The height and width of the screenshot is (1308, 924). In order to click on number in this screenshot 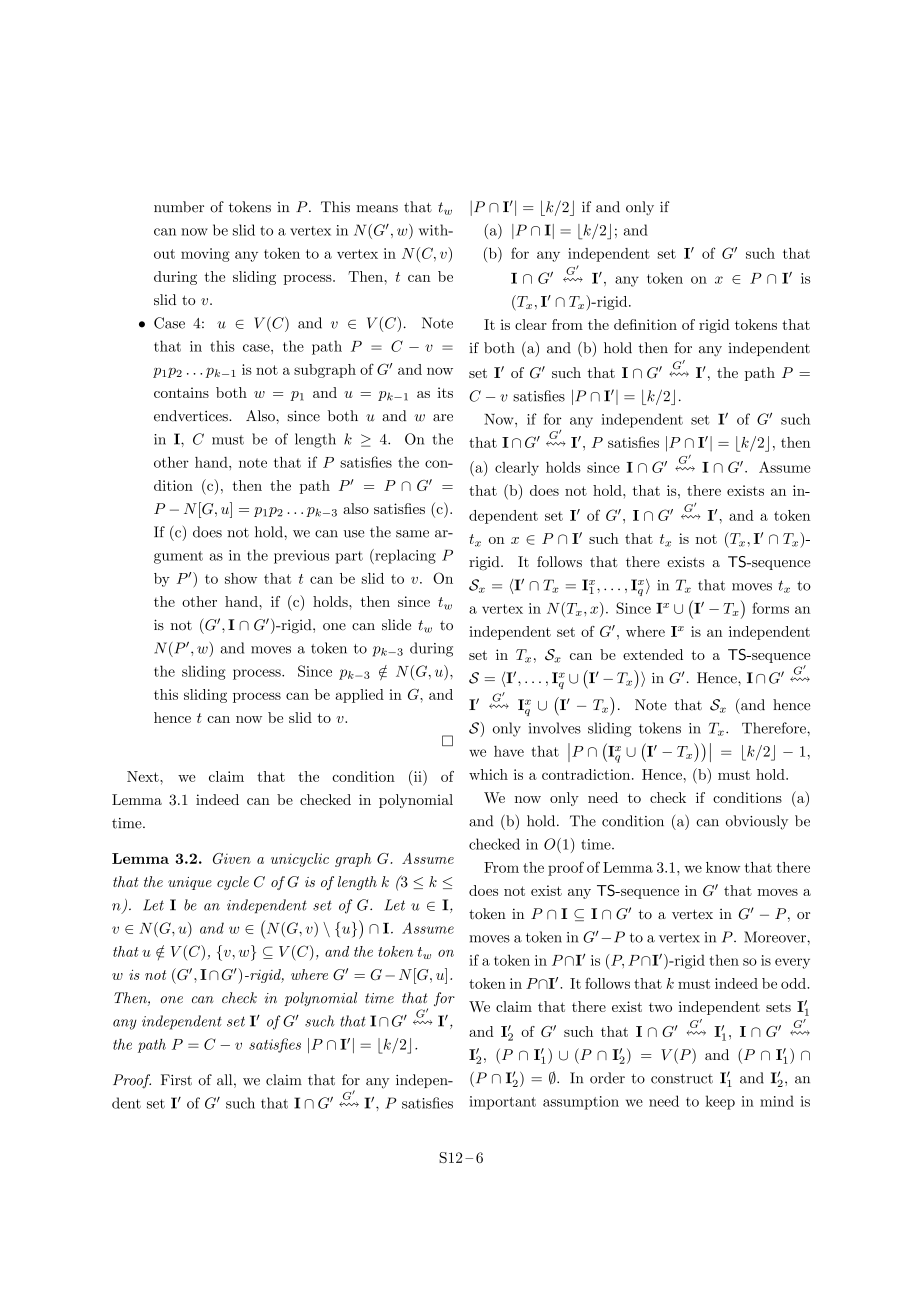, I will do `click(179, 207)`.
